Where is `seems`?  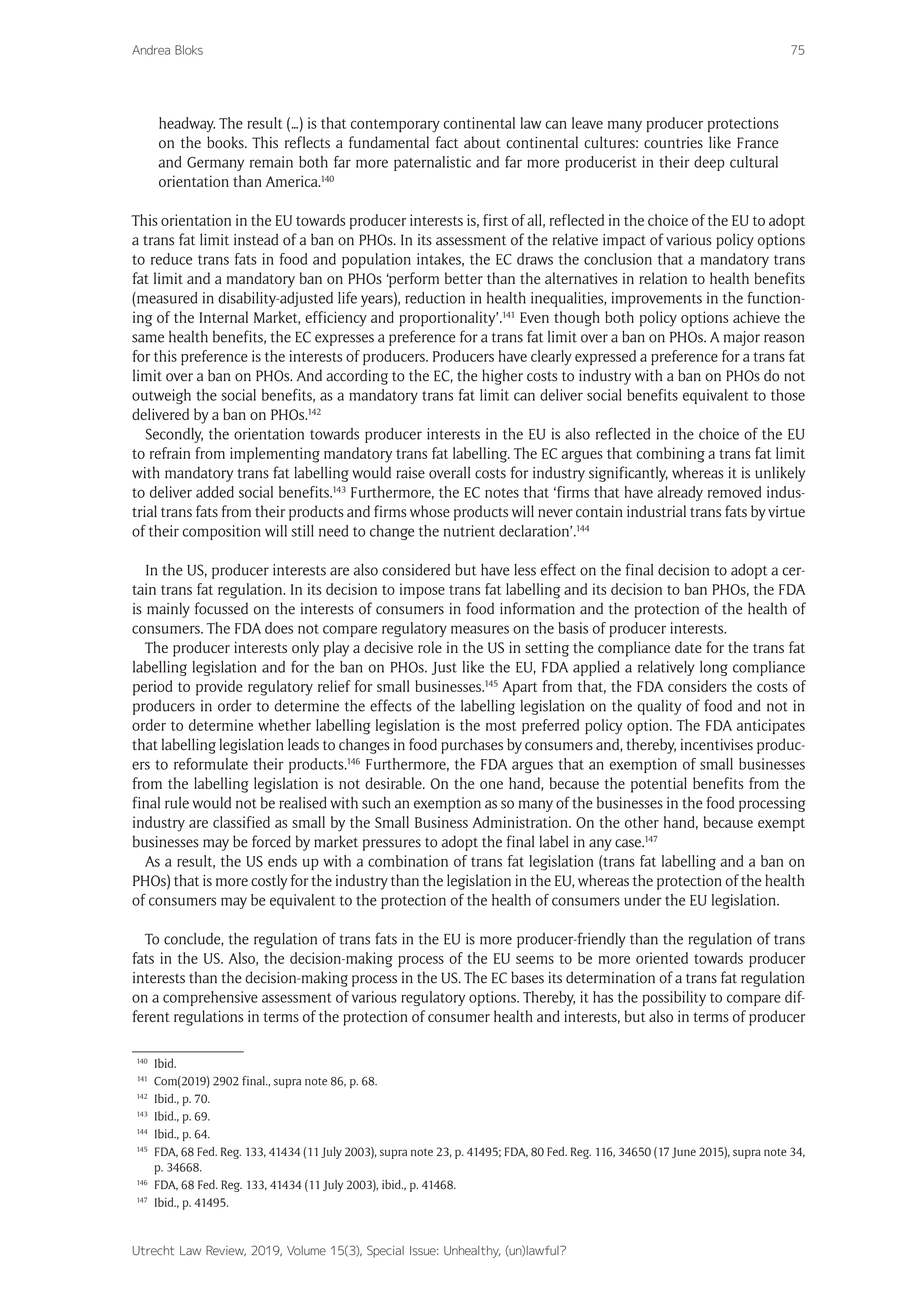
seems is located at coordinates (535, 960).
